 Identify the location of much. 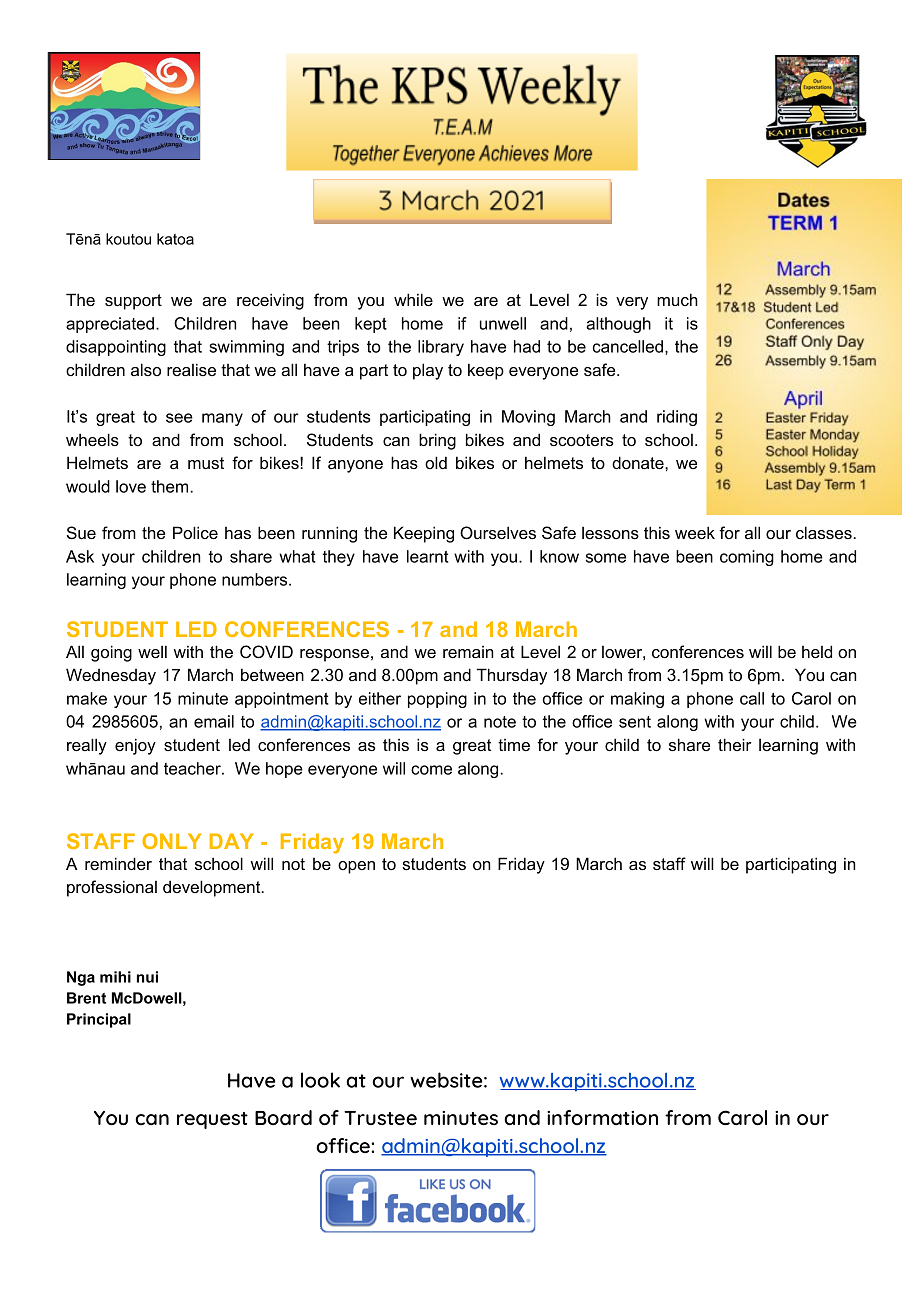
(677, 299).
